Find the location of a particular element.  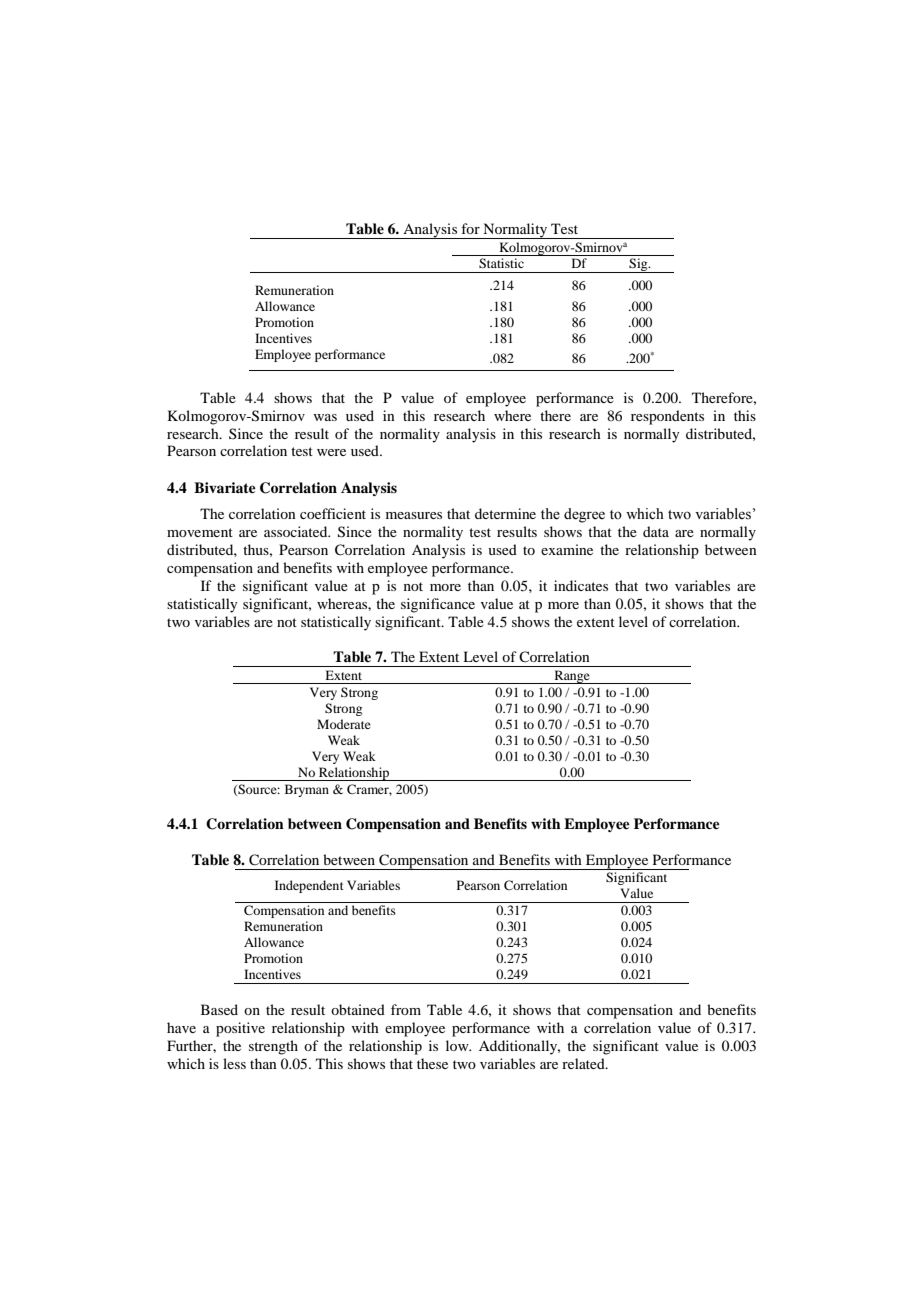

these is located at coordinates (432, 1063).
